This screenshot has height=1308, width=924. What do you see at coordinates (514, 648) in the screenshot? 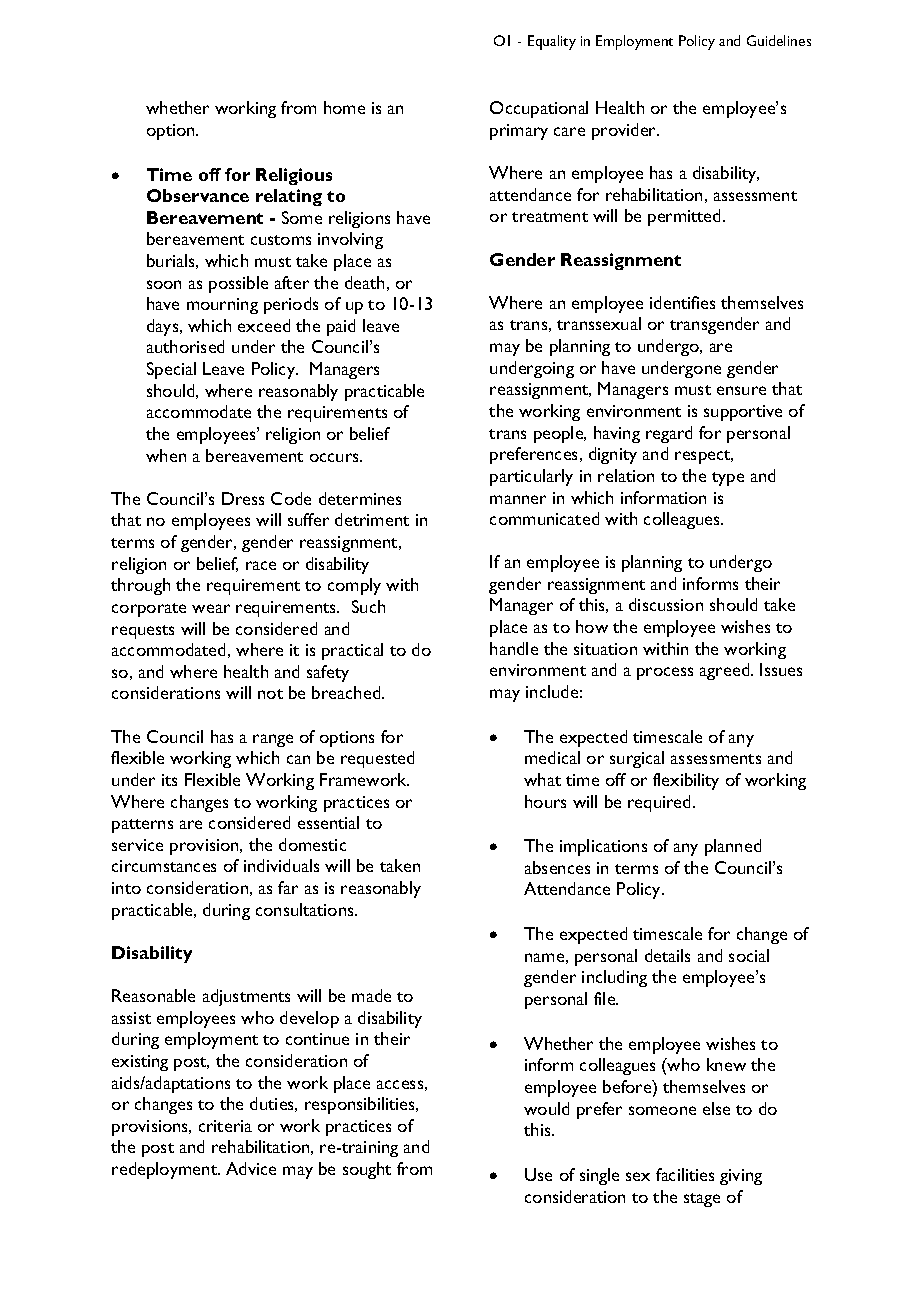
I see `handle` at bounding box center [514, 648].
